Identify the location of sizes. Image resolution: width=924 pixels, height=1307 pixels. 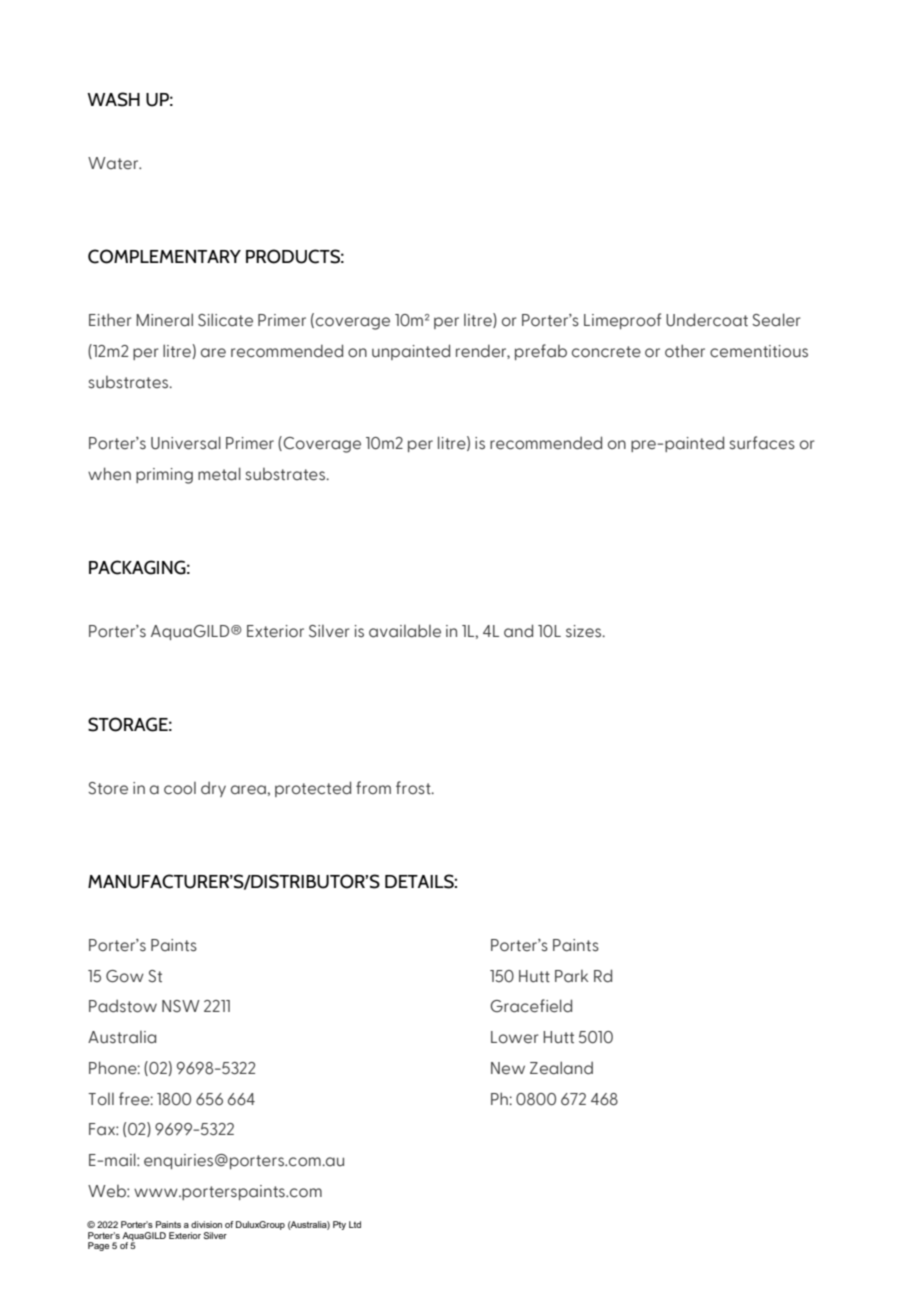
(585, 631).
